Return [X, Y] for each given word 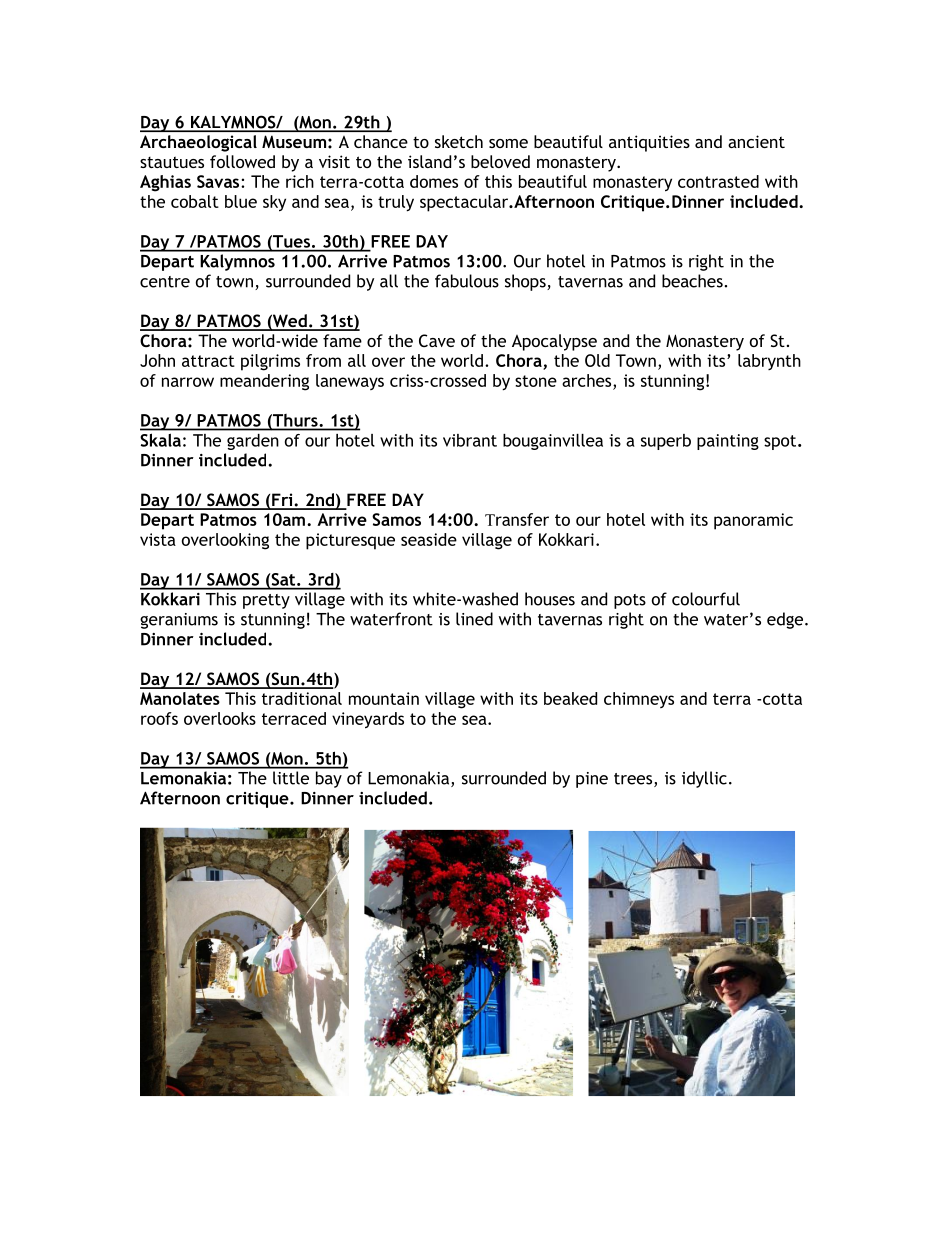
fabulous [467, 281]
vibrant [470, 440]
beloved [500, 161]
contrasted [718, 181]
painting [728, 442]
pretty [266, 601]
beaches [693, 281]
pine [592, 780]
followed [242, 161]
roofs [159, 718]
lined [474, 619]
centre [165, 282]
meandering [264, 382]
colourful [706, 599]
